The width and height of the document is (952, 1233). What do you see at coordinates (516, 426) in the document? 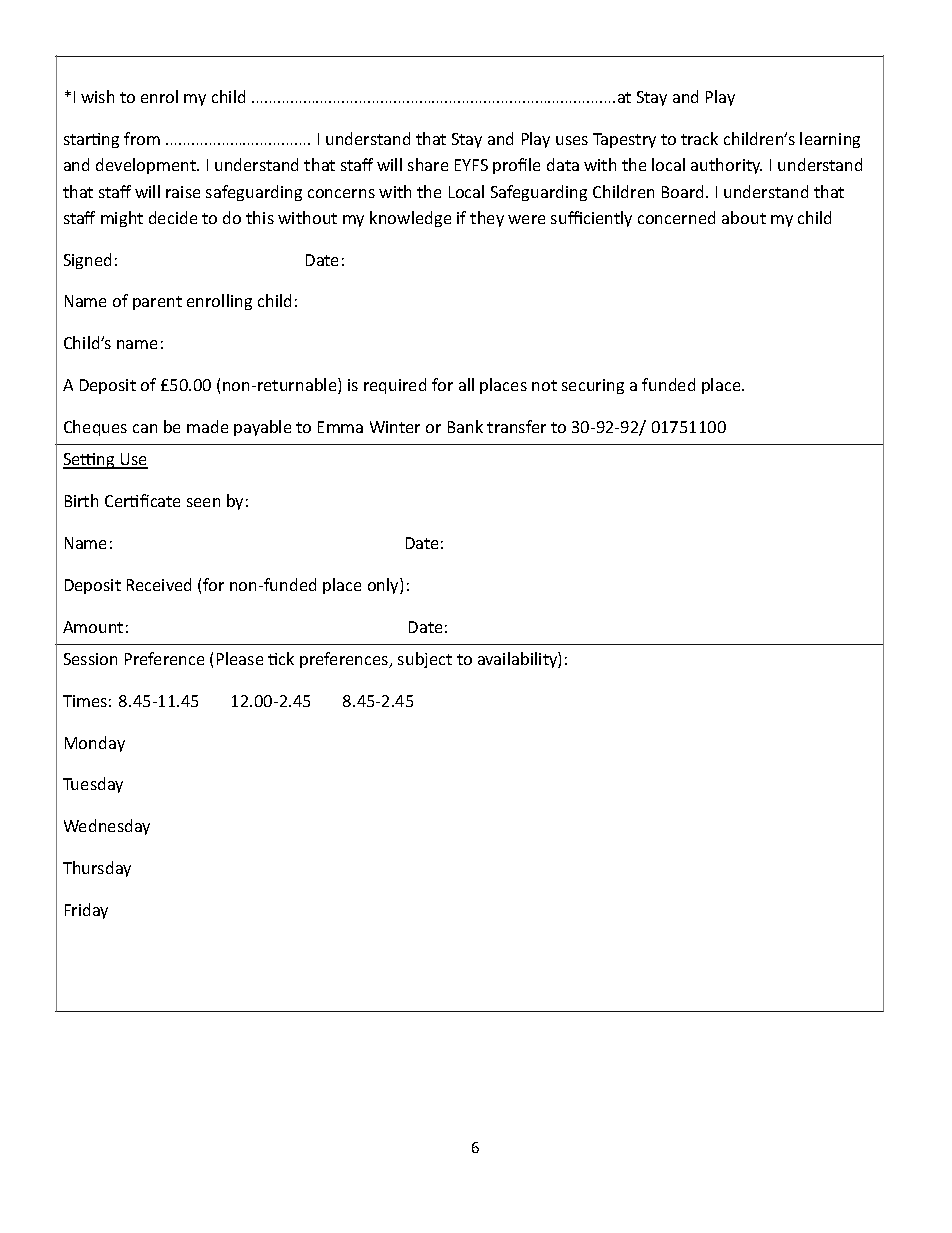
I see `transfer` at bounding box center [516, 426].
